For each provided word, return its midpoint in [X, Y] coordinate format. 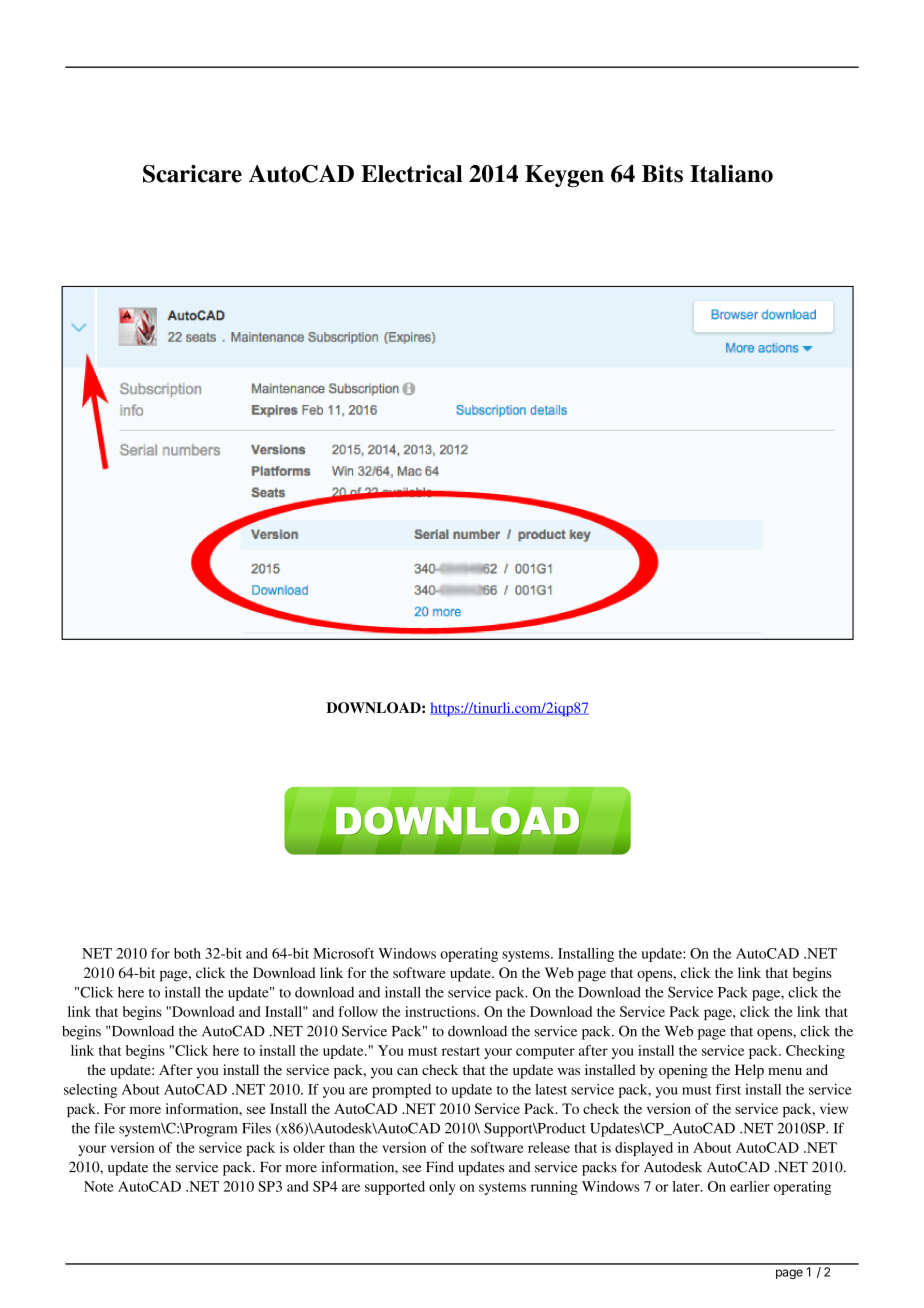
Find [440, 1167]
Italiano [731, 174]
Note [99, 1186]
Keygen [564, 176]
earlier [750, 1186]
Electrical [411, 174]
